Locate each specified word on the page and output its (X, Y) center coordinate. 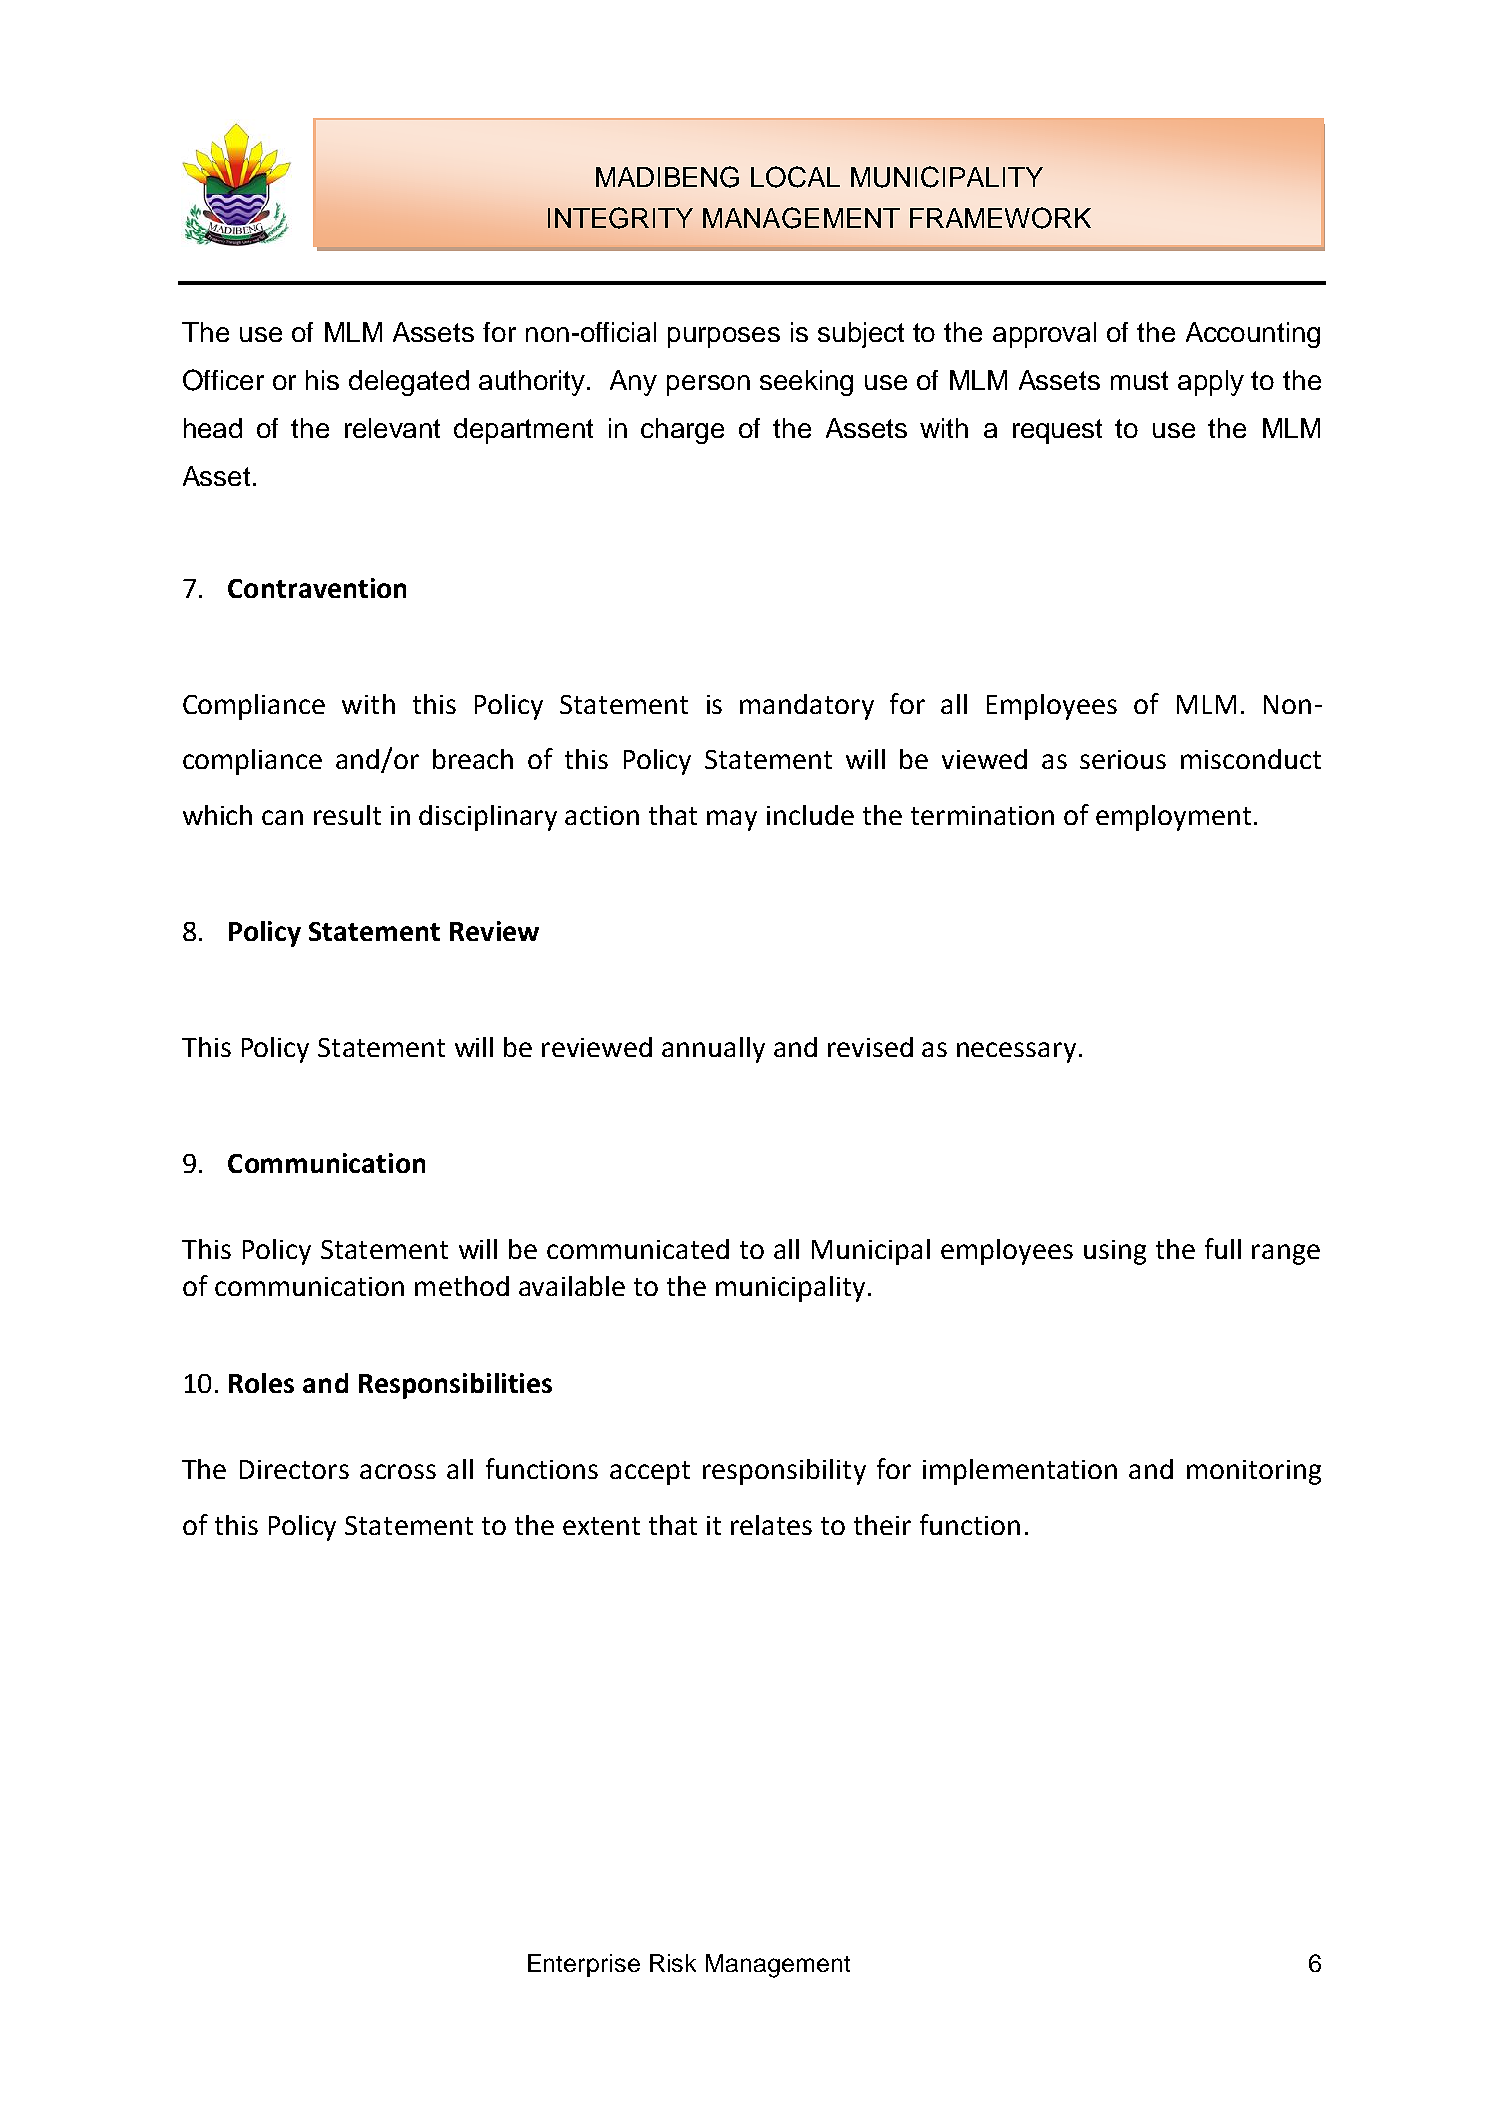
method (462, 1286)
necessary (1016, 1052)
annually (713, 1050)
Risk (673, 1963)
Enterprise (584, 1965)
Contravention (317, 588)
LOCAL (795, 177)
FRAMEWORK (1000, 218)
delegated (409, 383)
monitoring (1254, 1472)
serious (1123, 759)
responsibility (784, 1472)
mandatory (807, 707)
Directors (294, 1469)
